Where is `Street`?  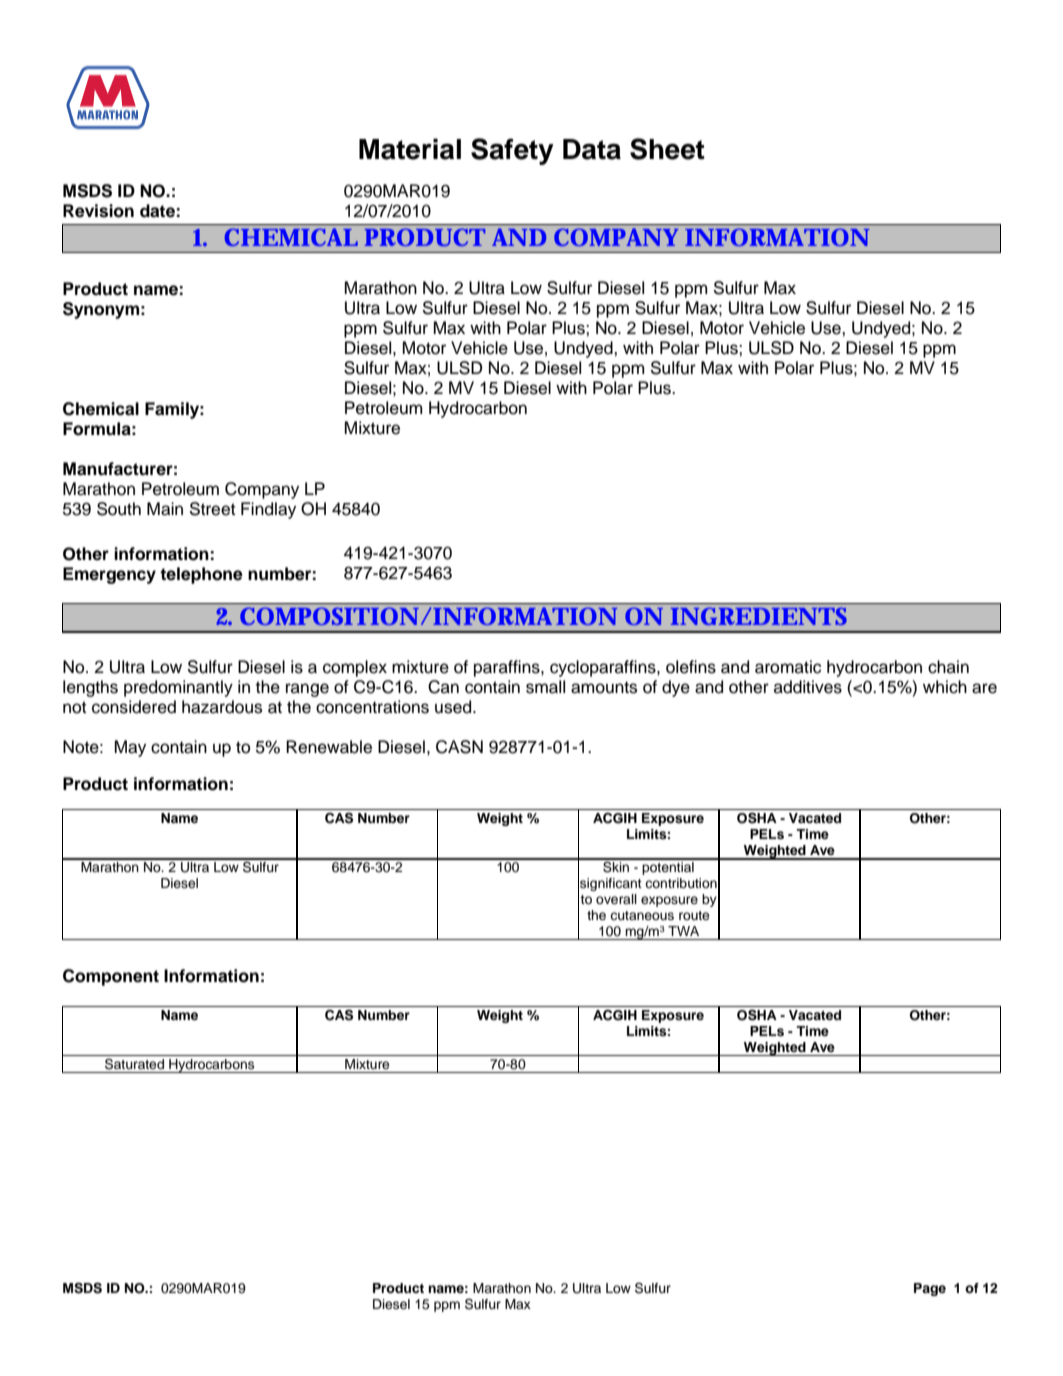
Street is located at coordinates (213, 509).
